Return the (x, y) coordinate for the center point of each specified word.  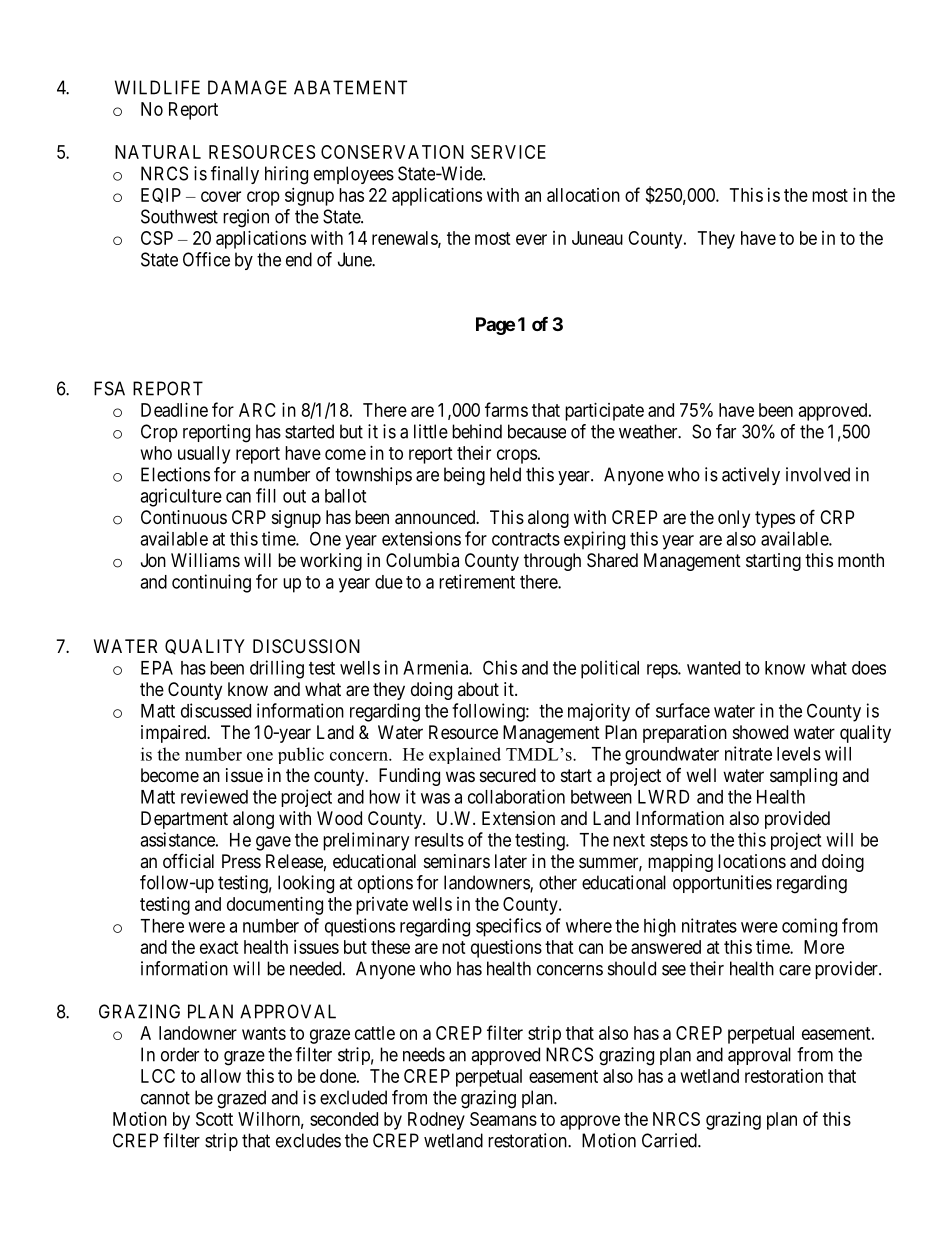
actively (751, 476)
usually (204, 455)
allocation (583, 195)
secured (508, 775)
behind (477, 431)
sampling (803, 777)
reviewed (214, 796)
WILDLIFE (157, 87)
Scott (214, 1119)
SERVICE (508, 152)
